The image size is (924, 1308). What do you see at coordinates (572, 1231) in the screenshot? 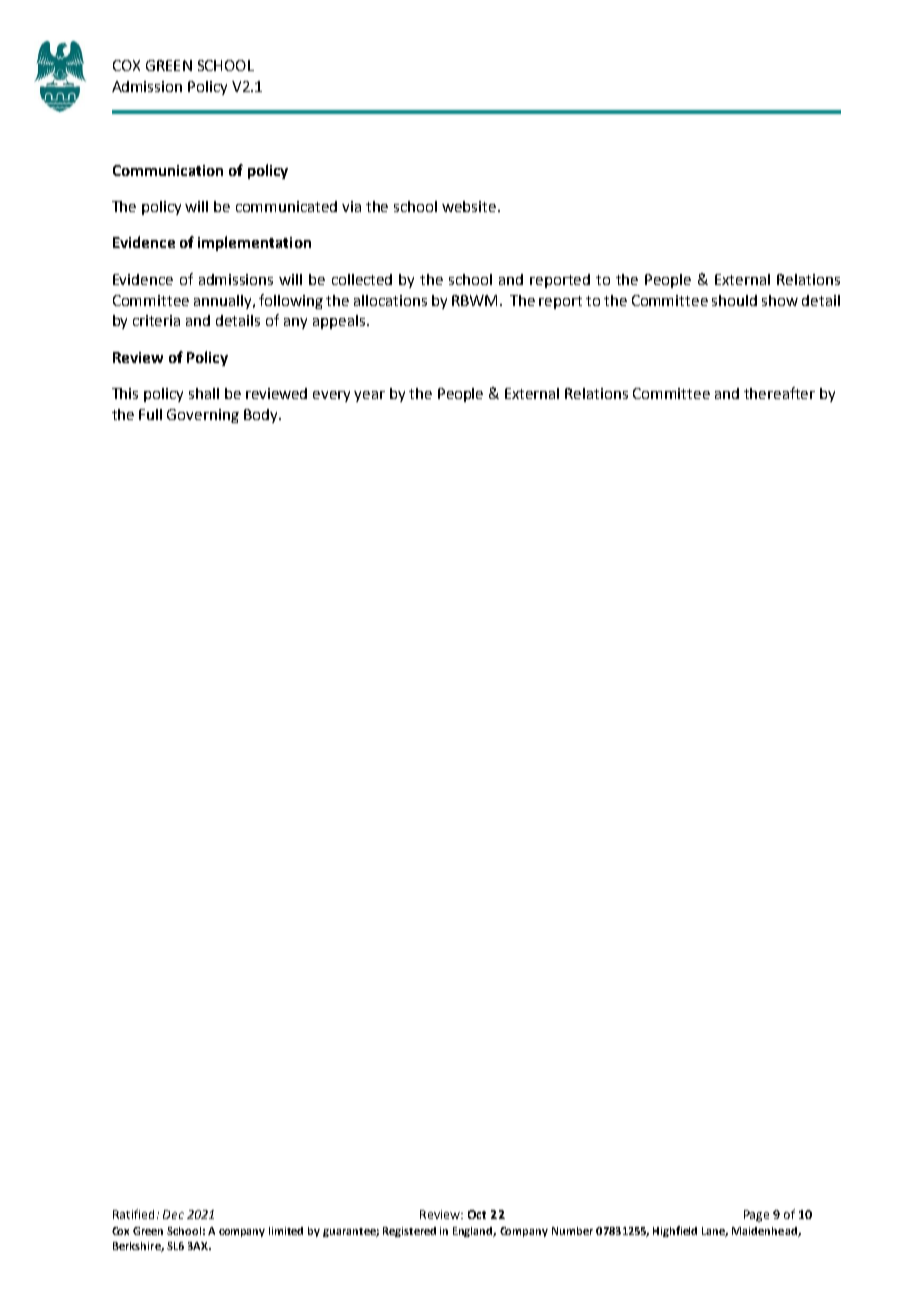
I see `Number` at bounding box center [572, 1231].
